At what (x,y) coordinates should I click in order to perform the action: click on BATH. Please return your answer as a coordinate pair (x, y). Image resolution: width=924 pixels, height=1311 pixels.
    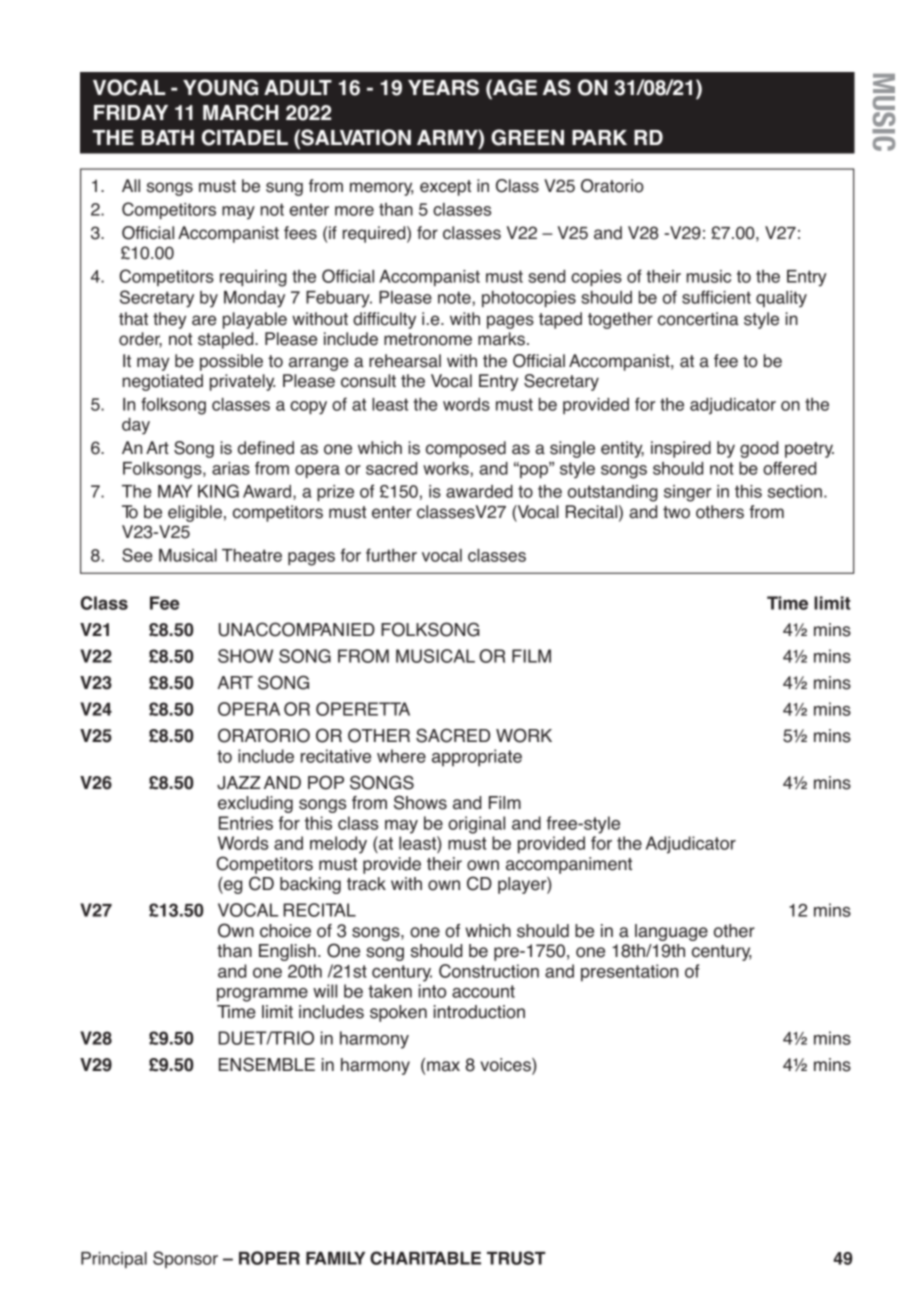
    Looking at the image, I should click on (168, 137).
